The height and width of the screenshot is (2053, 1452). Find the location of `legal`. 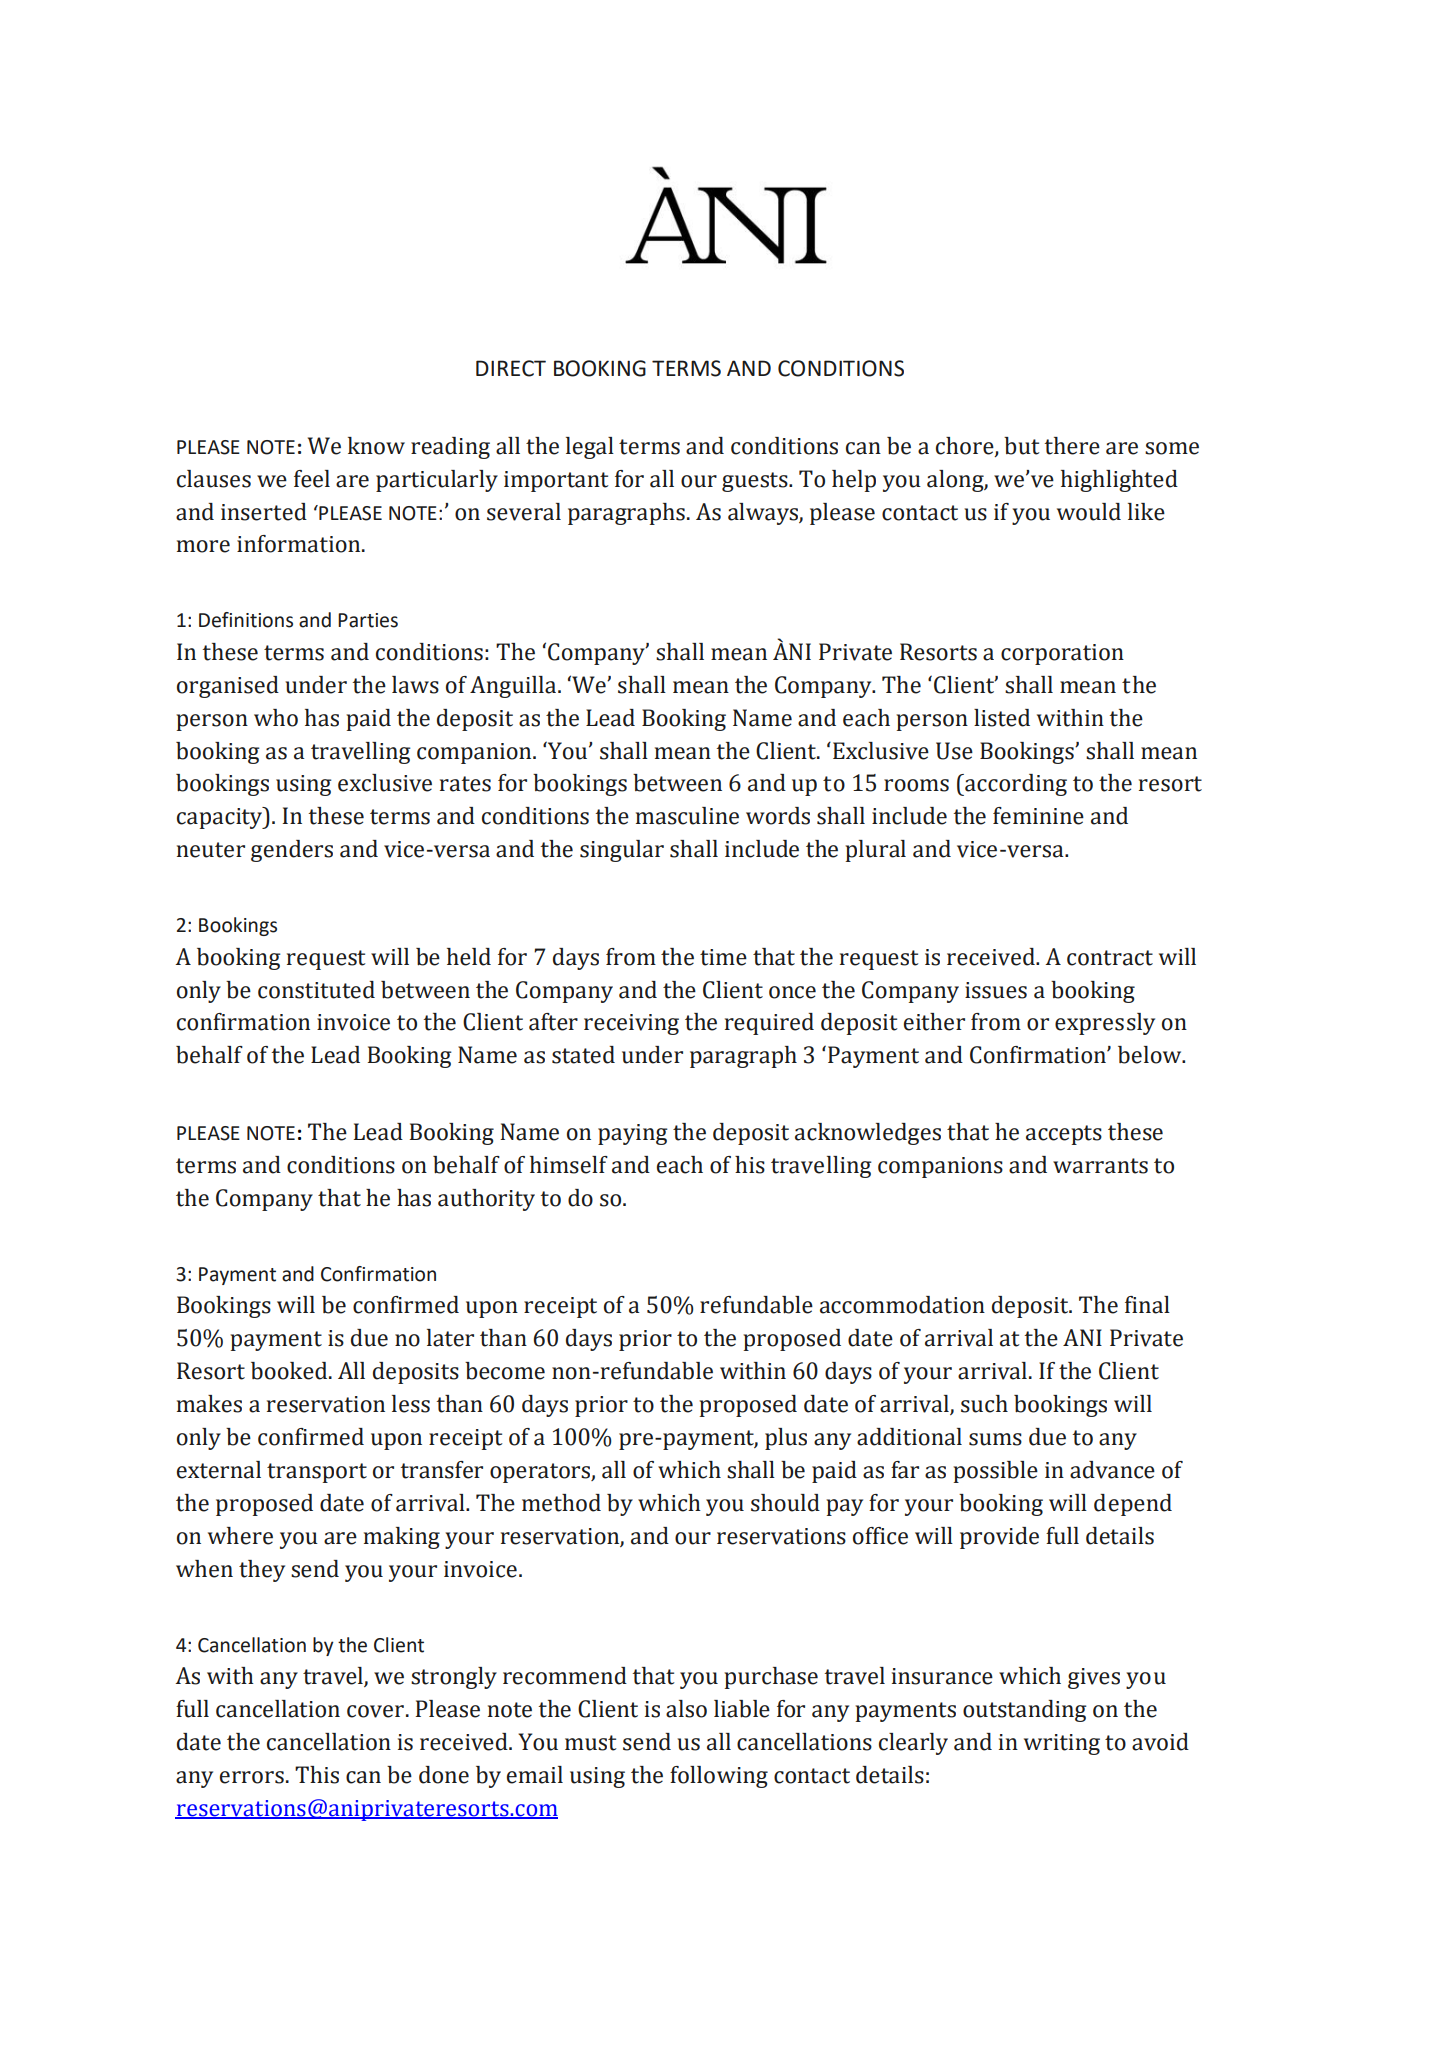

legal is located at coordinates (590, 448).
